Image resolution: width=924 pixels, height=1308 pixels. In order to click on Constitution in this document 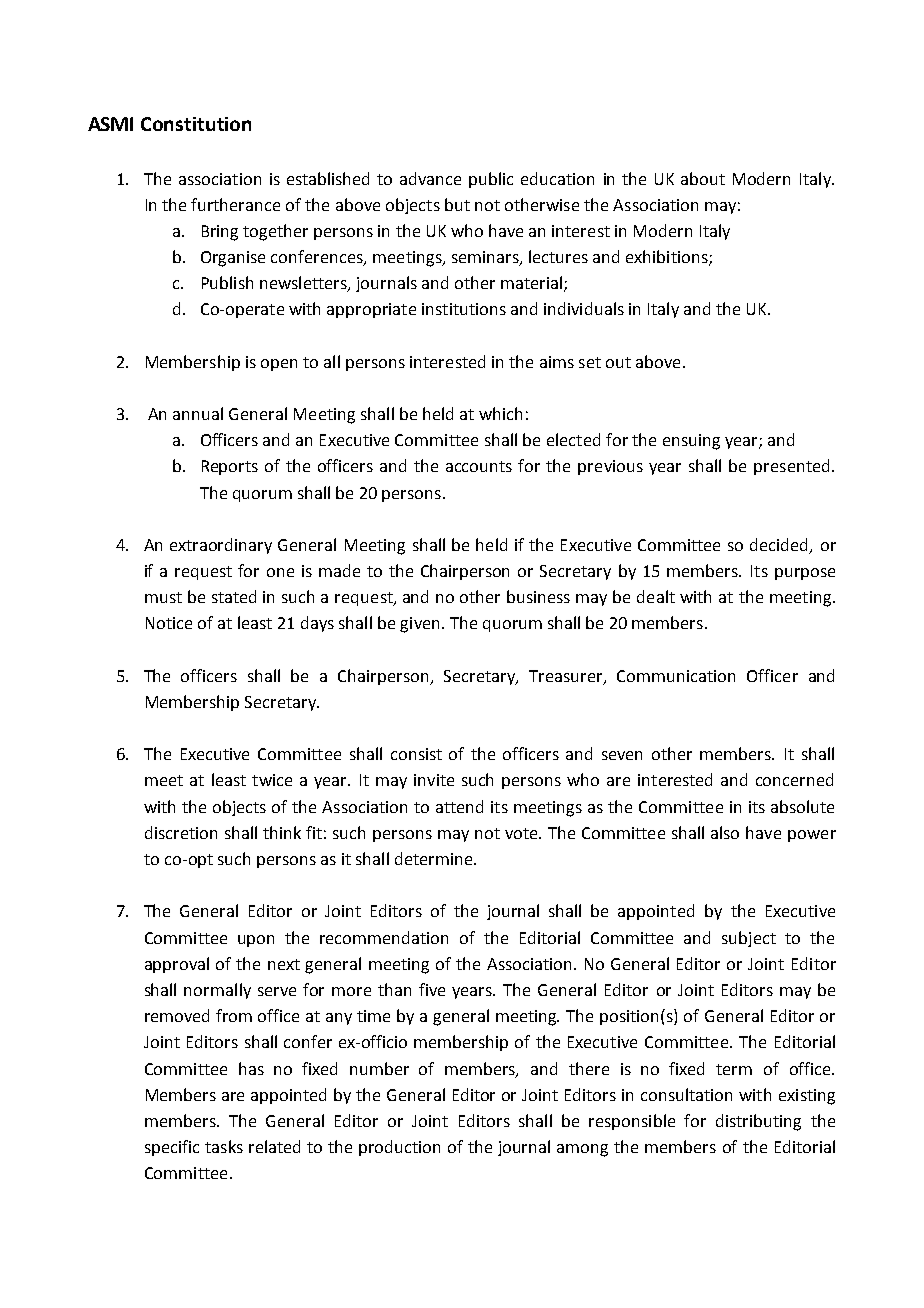, I will do `click(196, 124)`.
